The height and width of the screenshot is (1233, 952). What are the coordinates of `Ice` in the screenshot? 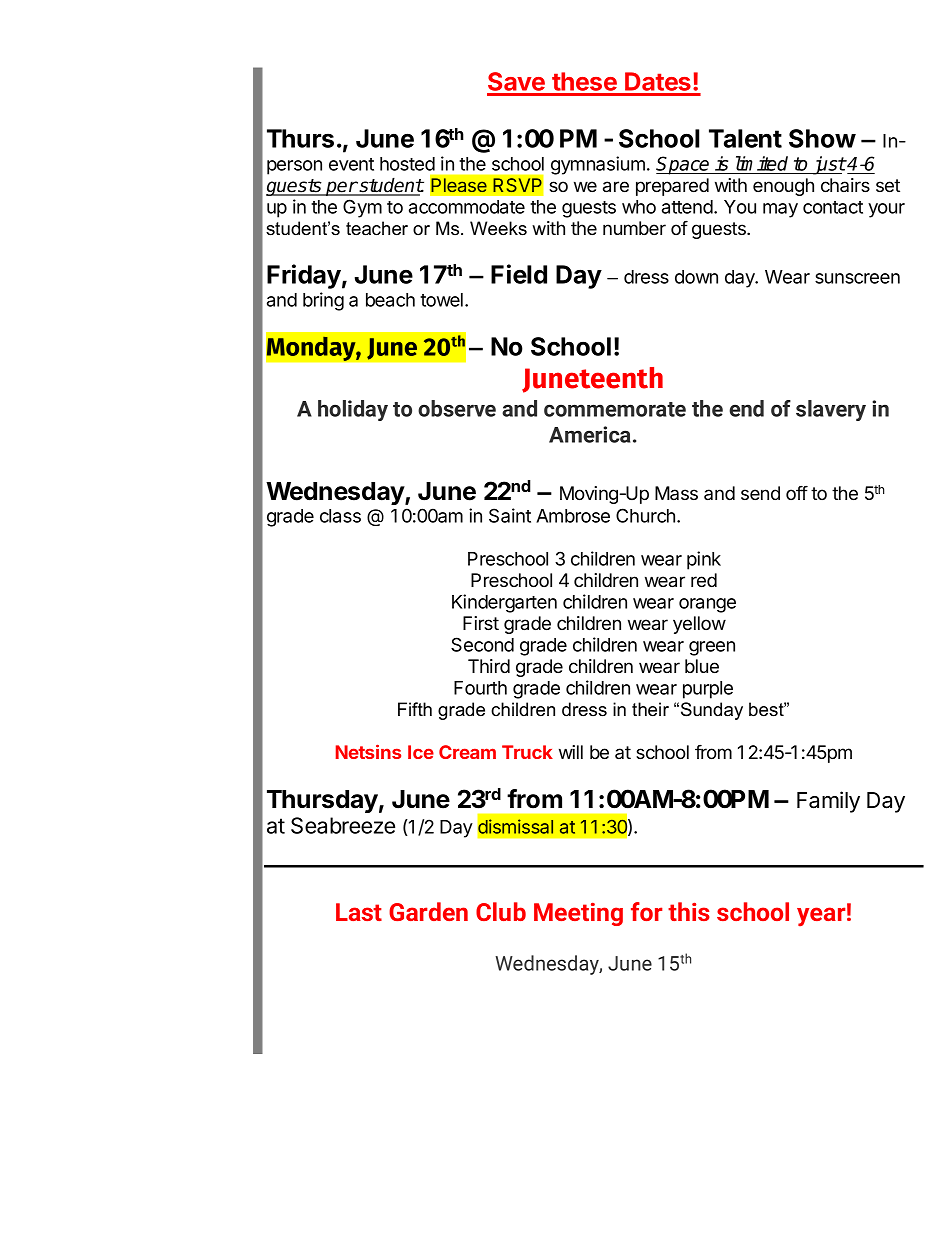 It's located at (421, 752).
